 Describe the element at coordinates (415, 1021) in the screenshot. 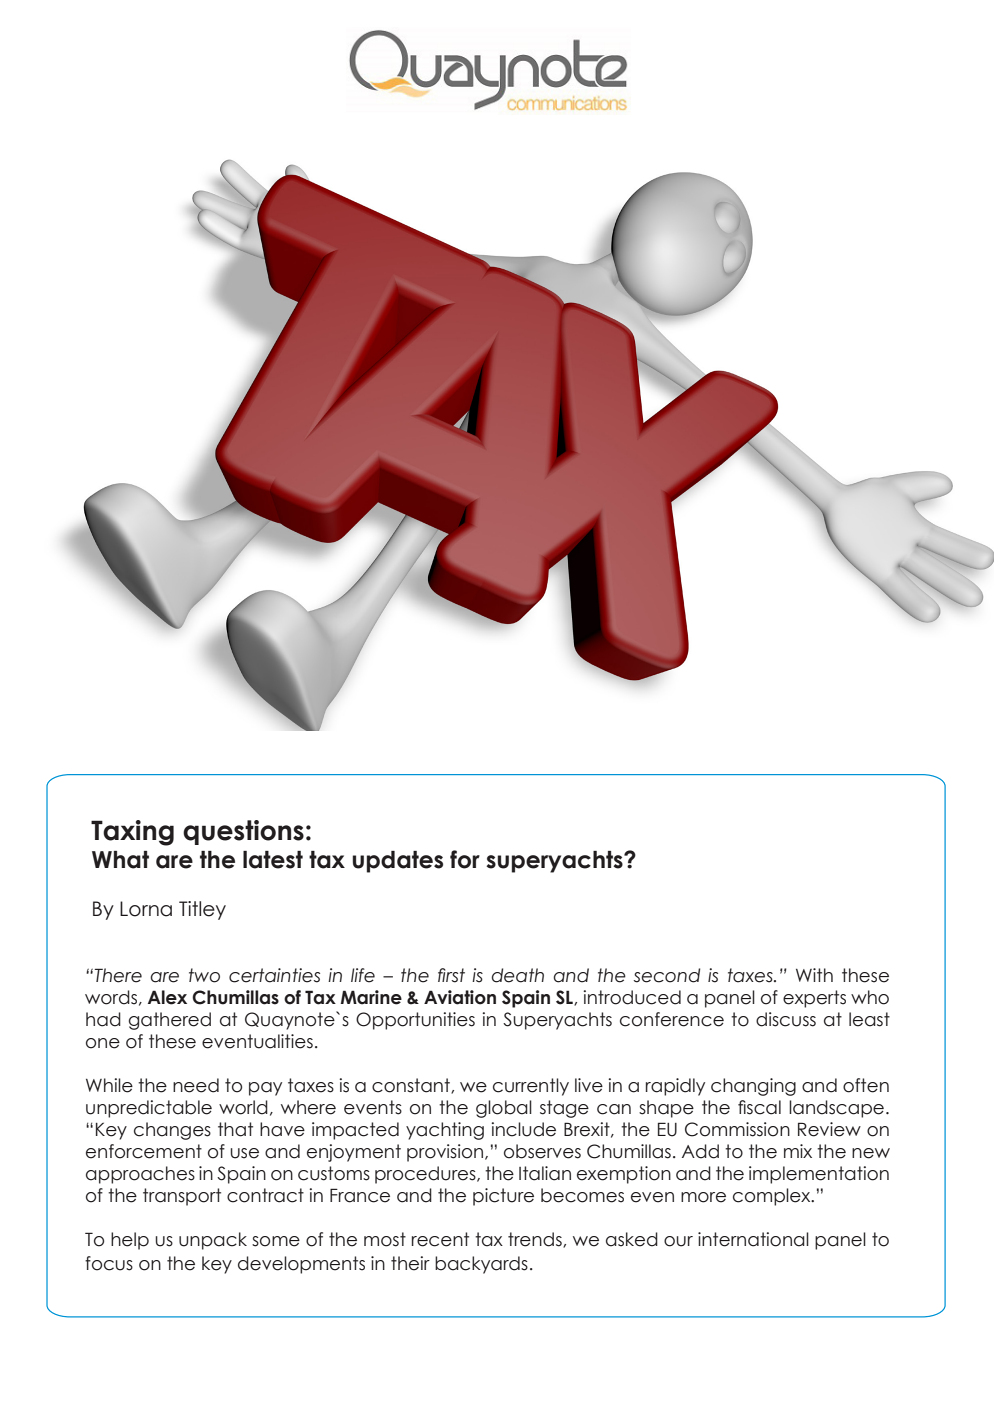

I see `Opportunities` at that location.
